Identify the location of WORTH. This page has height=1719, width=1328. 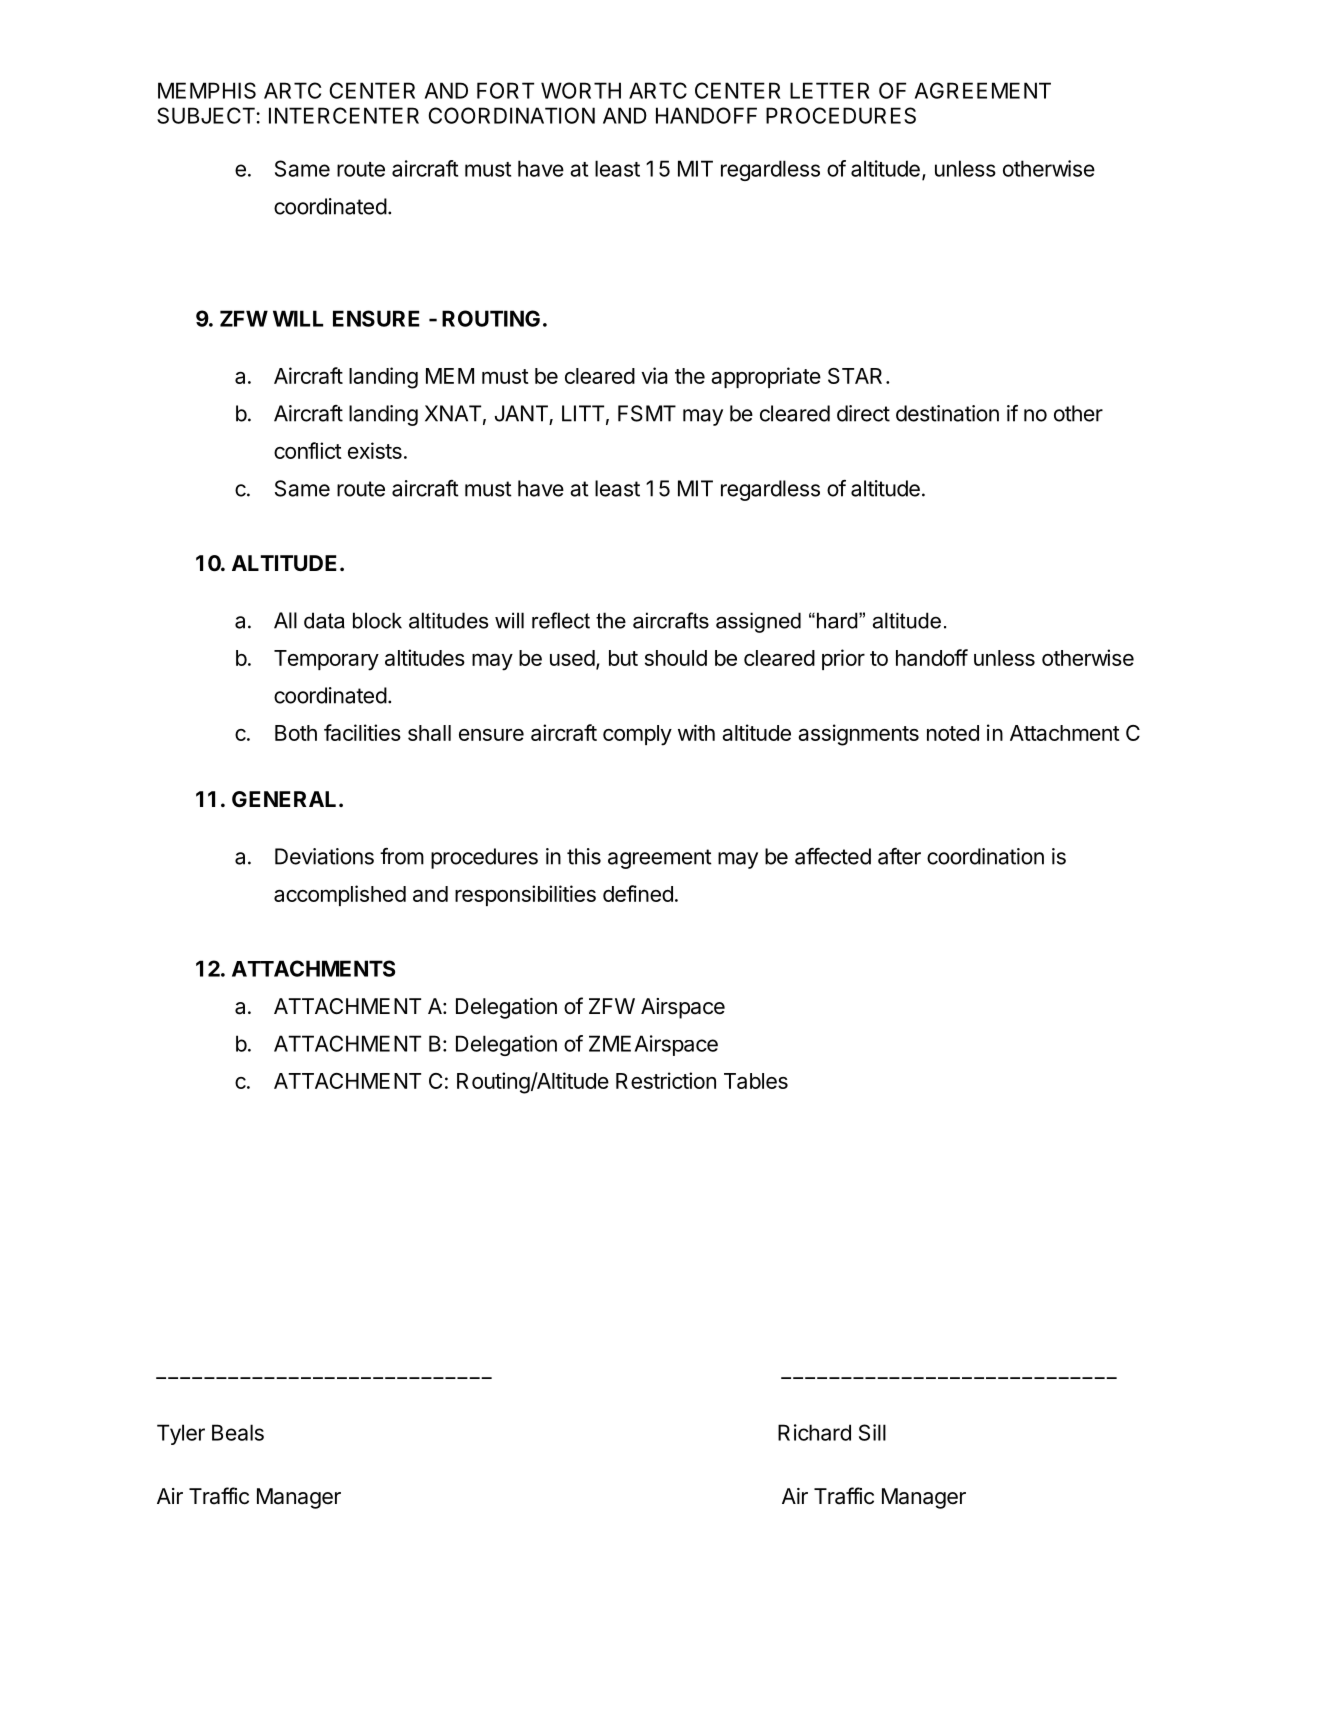
(581, 90).
